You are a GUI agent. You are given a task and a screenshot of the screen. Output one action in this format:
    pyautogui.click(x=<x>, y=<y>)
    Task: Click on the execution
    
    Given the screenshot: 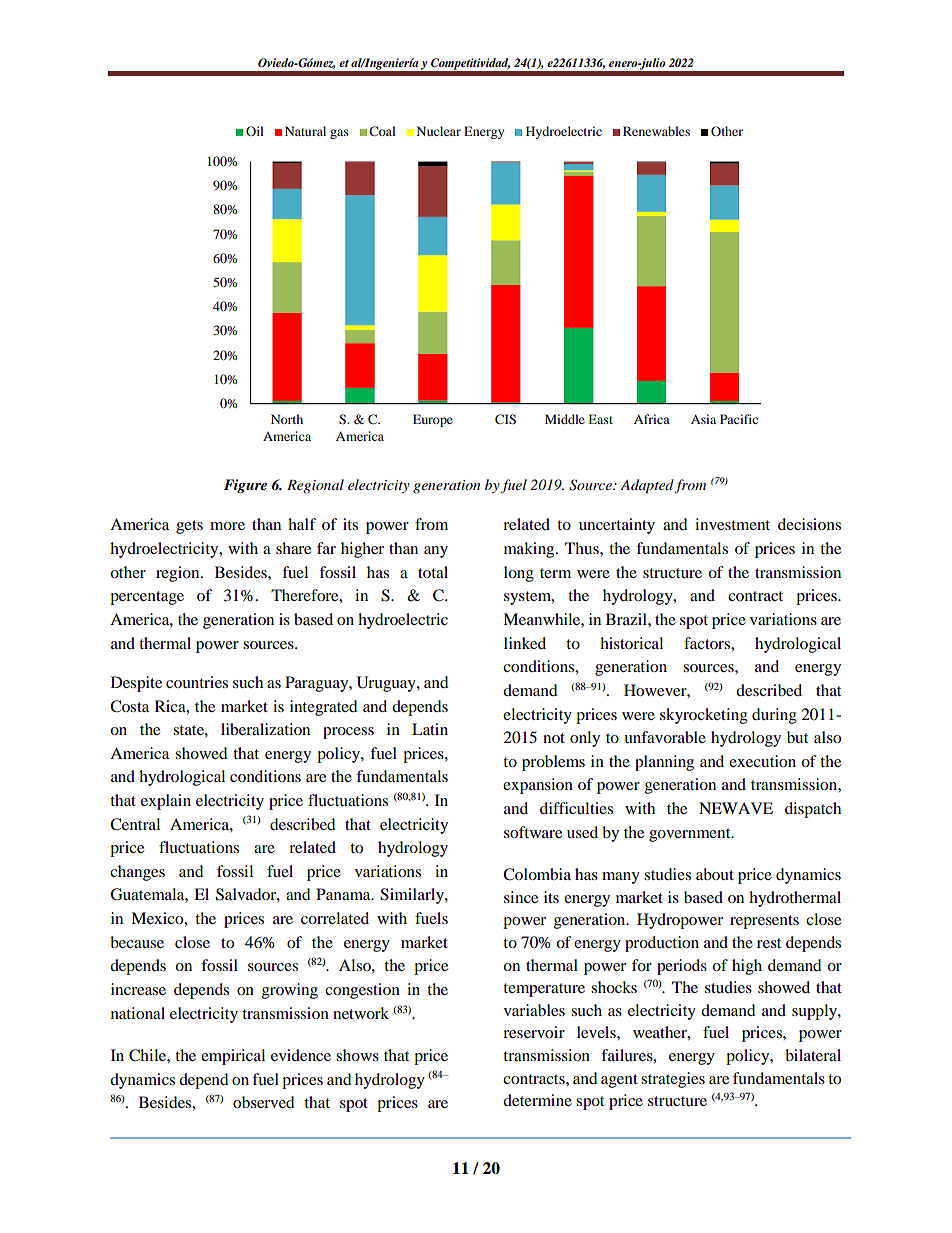 What is the action you would take?
    pyautogui.click(x=762, y=761)
